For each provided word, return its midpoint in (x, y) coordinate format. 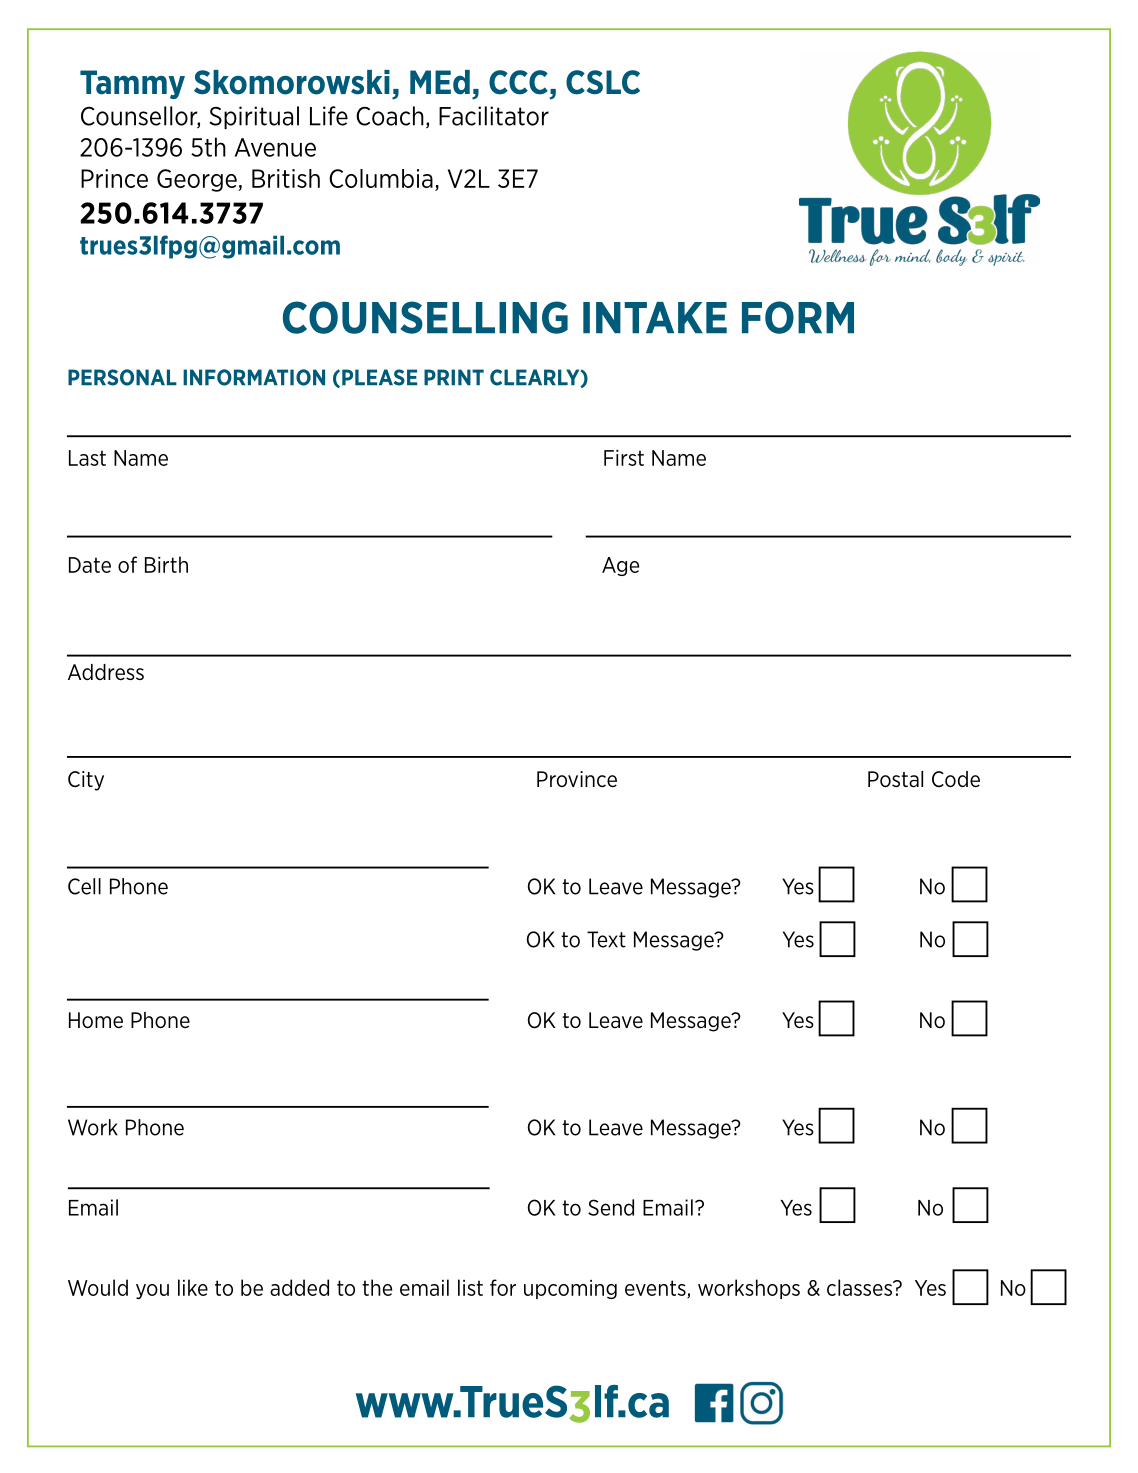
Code (956, 779)
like (193, 1287)
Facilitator (494, 116)
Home (96, 1020)
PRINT (454, 377)
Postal (895, 779)
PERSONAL (122, 377)
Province (577, 779)
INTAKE (655, 317)
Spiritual (254, 117)
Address (106, 672)
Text (606, 939)
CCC (518, 82)
